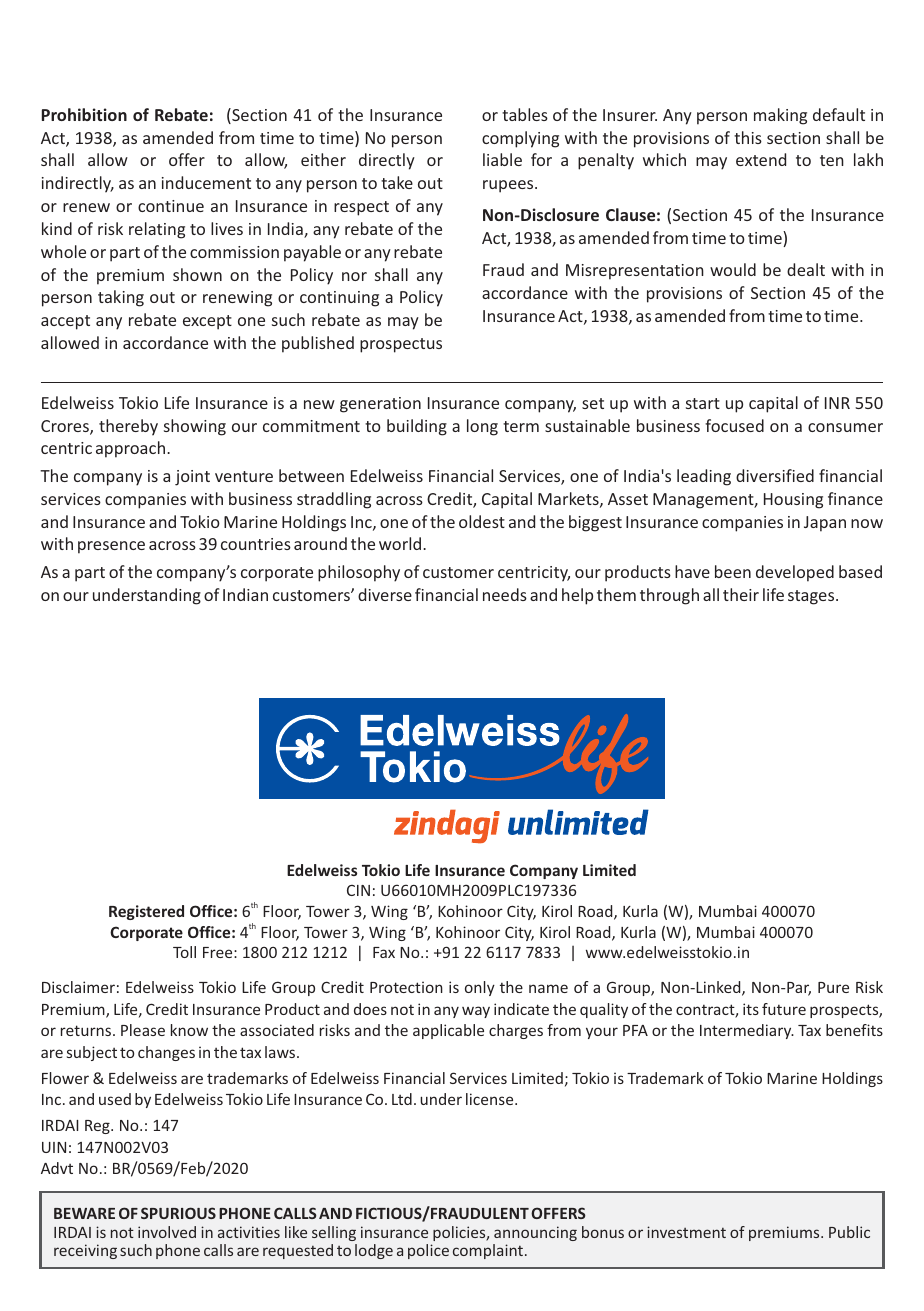  I want to click on liable, so click(502, 159).
